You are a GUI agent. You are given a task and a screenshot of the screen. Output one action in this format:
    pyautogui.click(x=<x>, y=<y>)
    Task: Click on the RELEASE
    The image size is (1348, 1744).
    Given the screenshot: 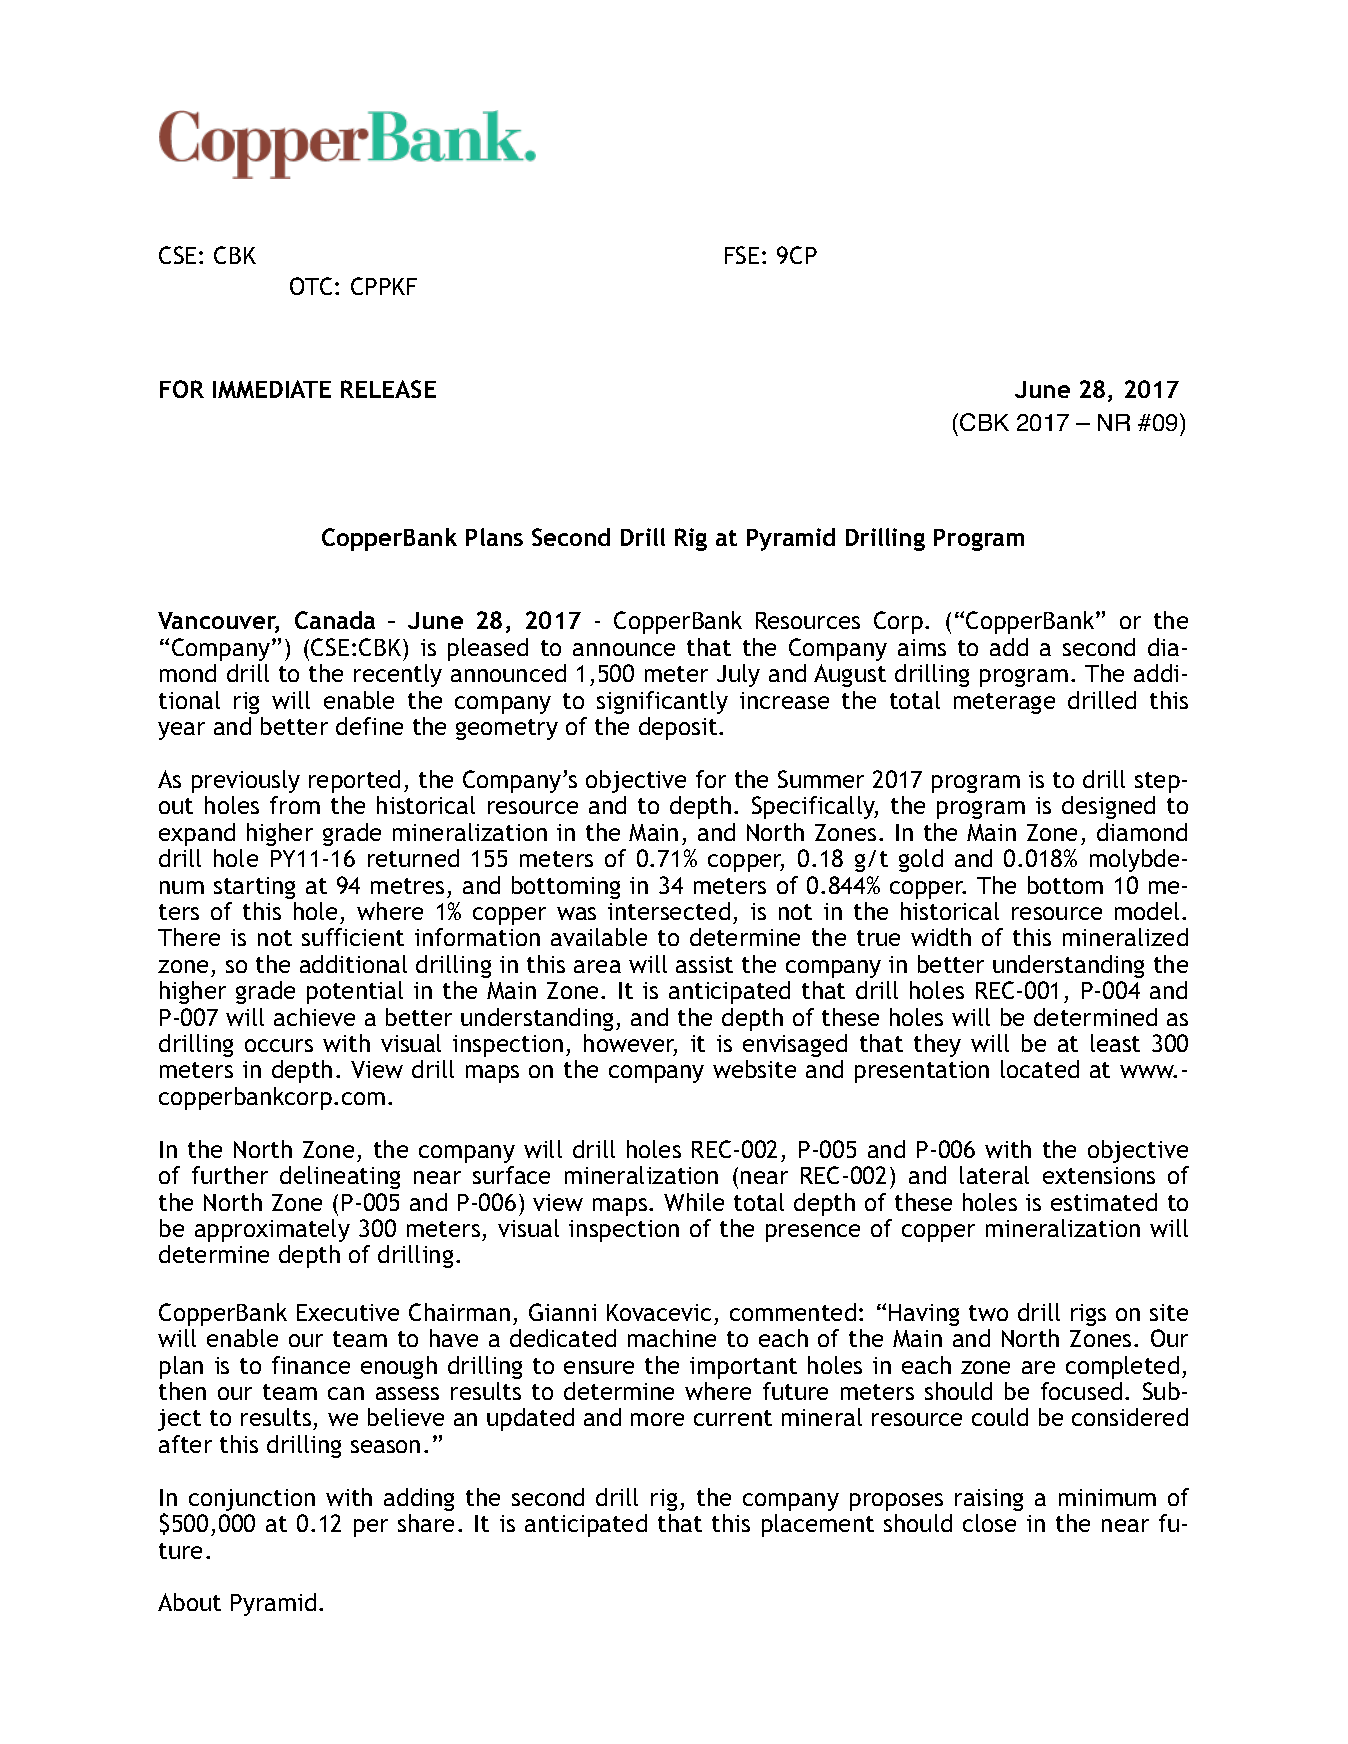 What is the action you would take?
    pyautogui.click(x=388, y=389)
